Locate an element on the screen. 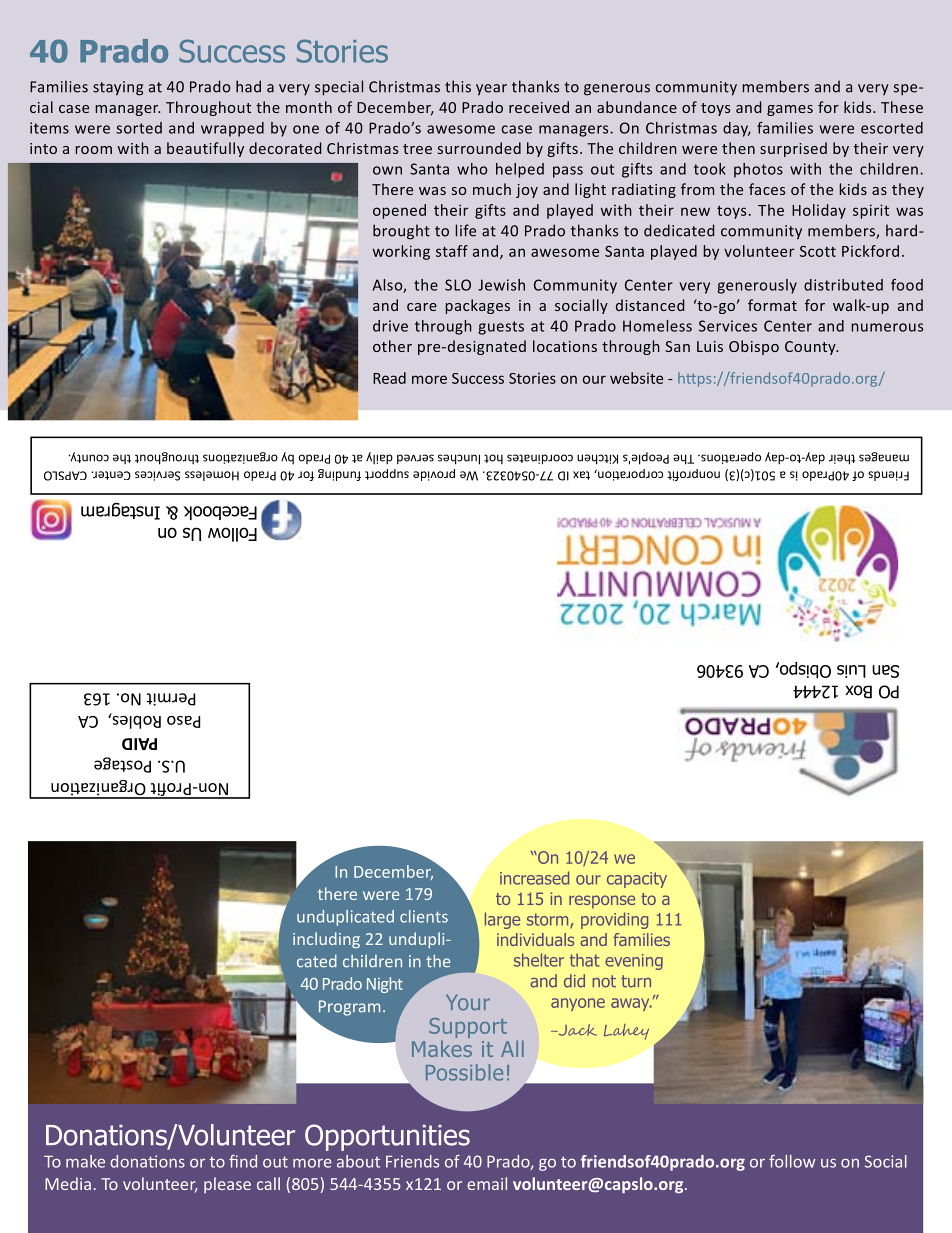  surrounded is located at coordinates (479, 148).
